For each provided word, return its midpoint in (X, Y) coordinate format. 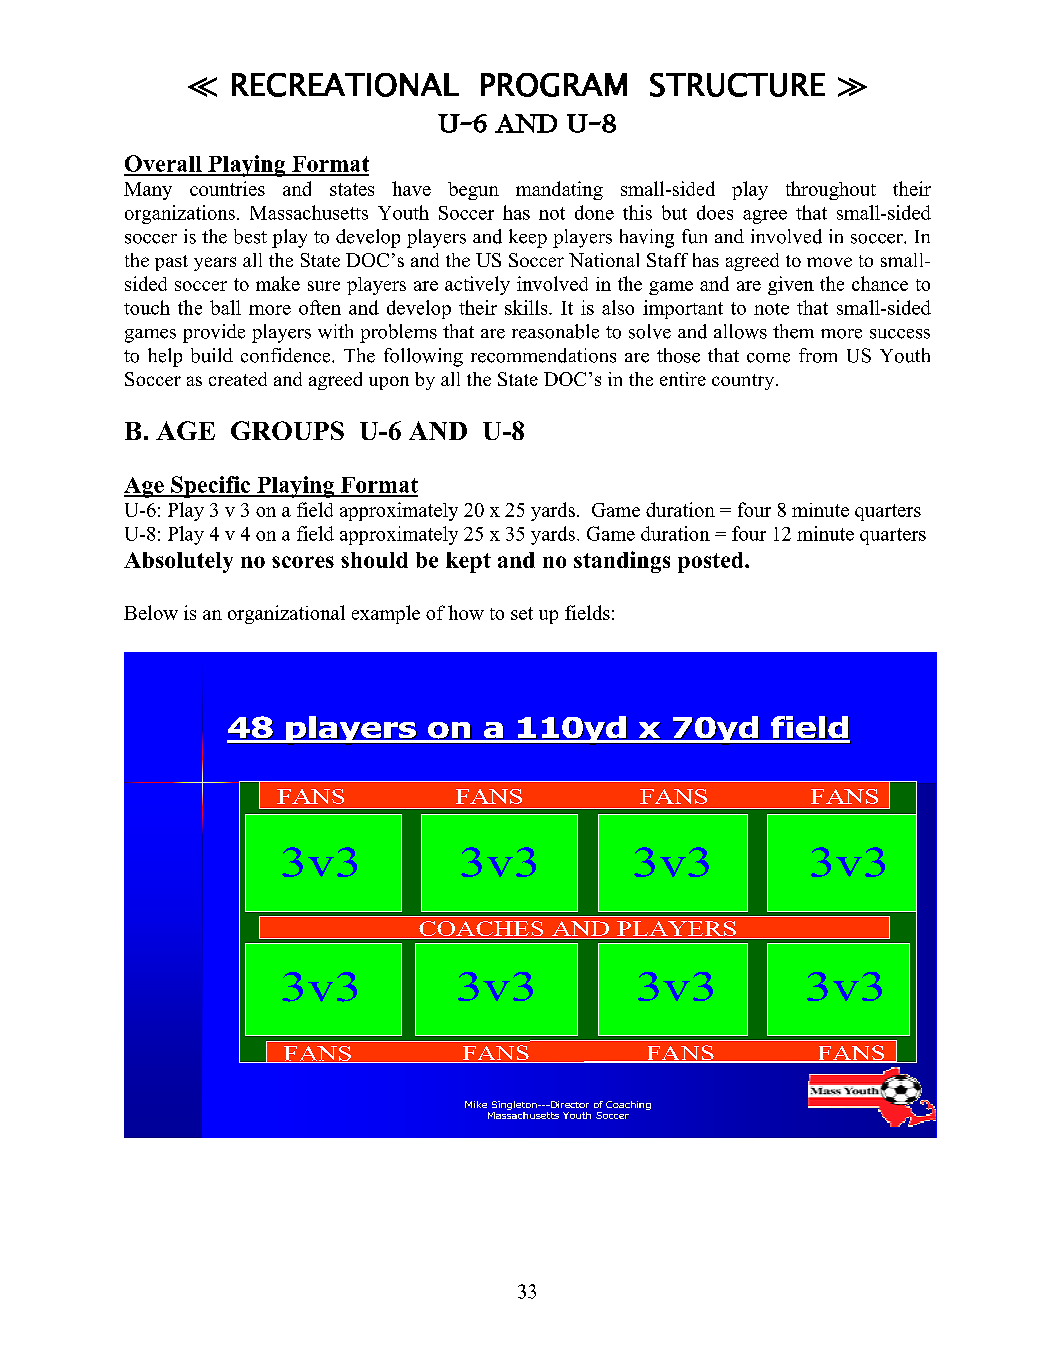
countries (227, 188)
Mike (476, 1104)
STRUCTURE (737, 85)
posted (712, 562)
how (466, 612)
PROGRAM (554, 85)
